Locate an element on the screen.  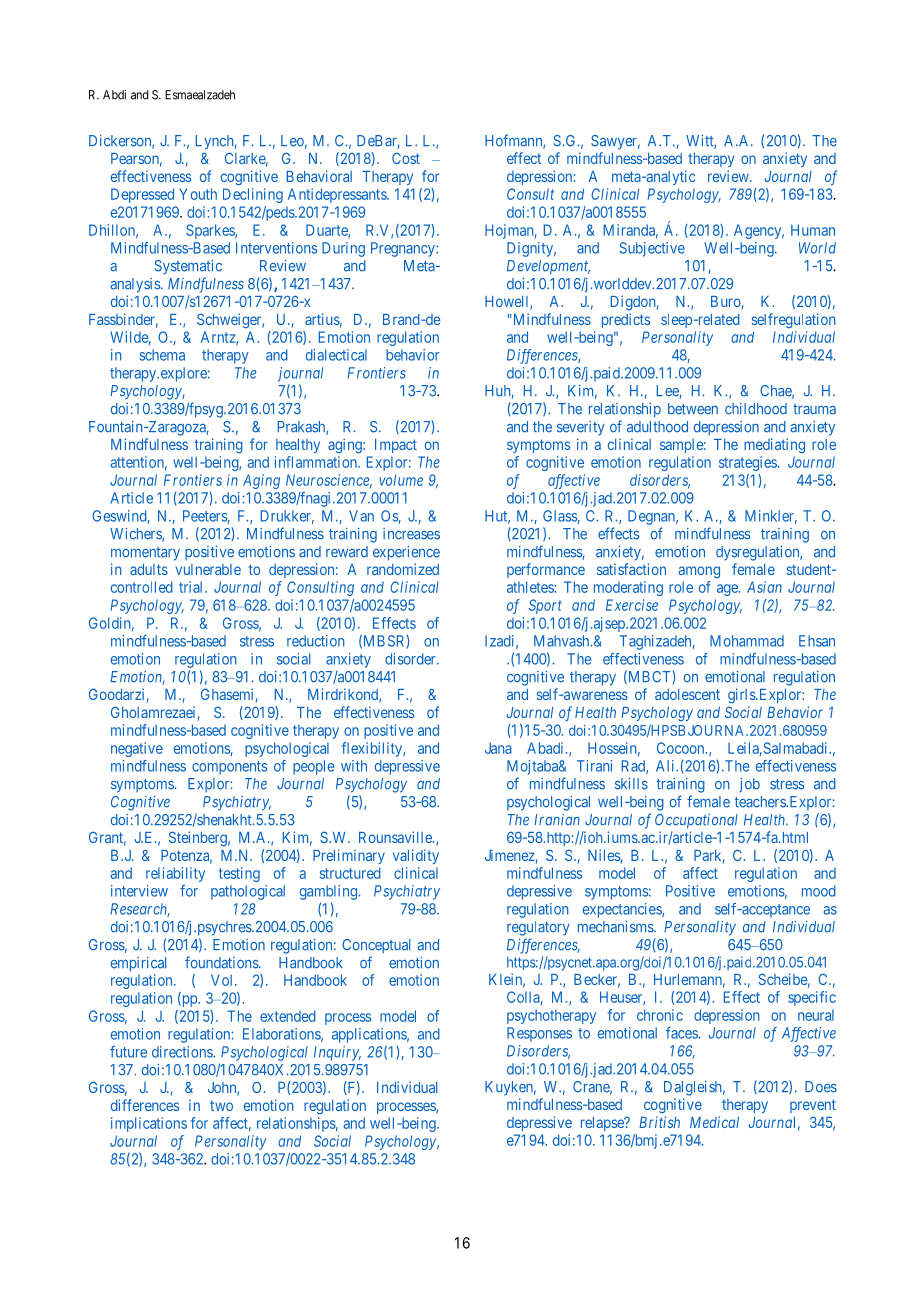
Human is located at coordinates (813, 230).
